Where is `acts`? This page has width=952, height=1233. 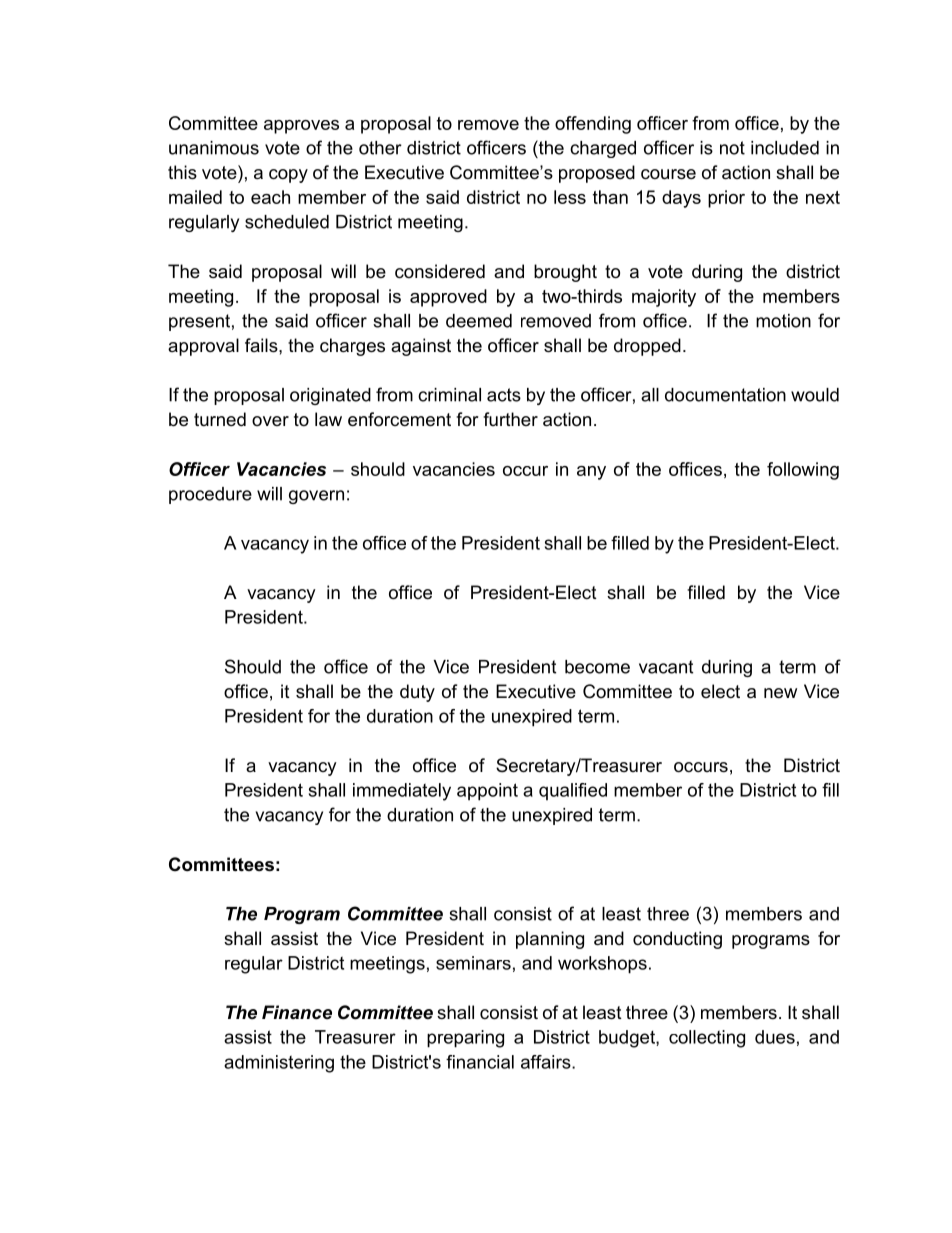 acts is located at coordinates (504, 395).
